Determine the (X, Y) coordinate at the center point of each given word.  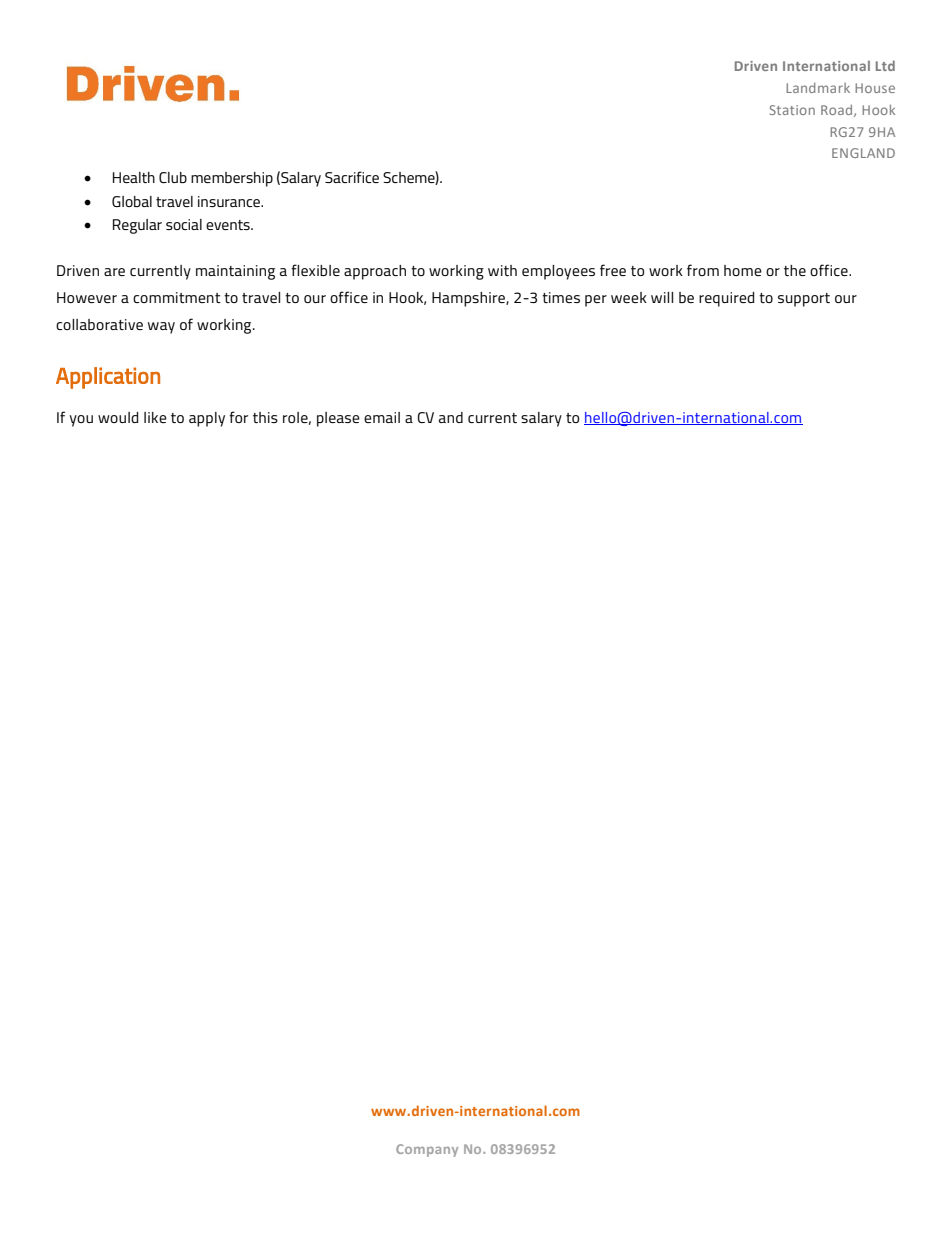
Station (792, 110)
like (155, 417)
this (265, 417)
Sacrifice (352, 177)
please (338, 419)
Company (427, 1150)
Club (173, 177)
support (804, 300)
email (382, 417)
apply (207, 419)
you (81, 421)
